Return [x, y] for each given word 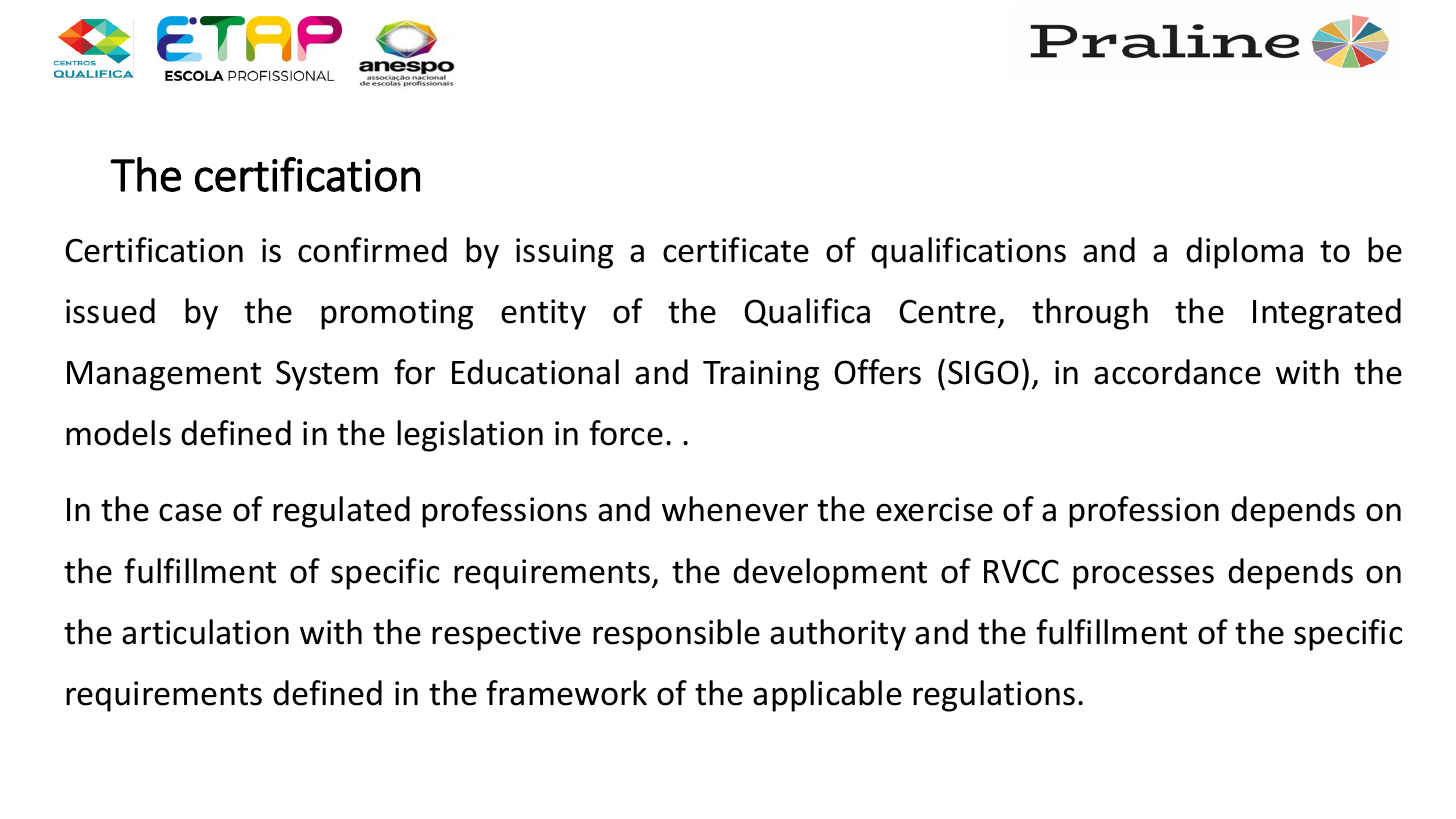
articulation [205, 632]
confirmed [372, 250]
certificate [736, 250]
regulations [994, 696]
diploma [1244, 253]
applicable [827, 696]
